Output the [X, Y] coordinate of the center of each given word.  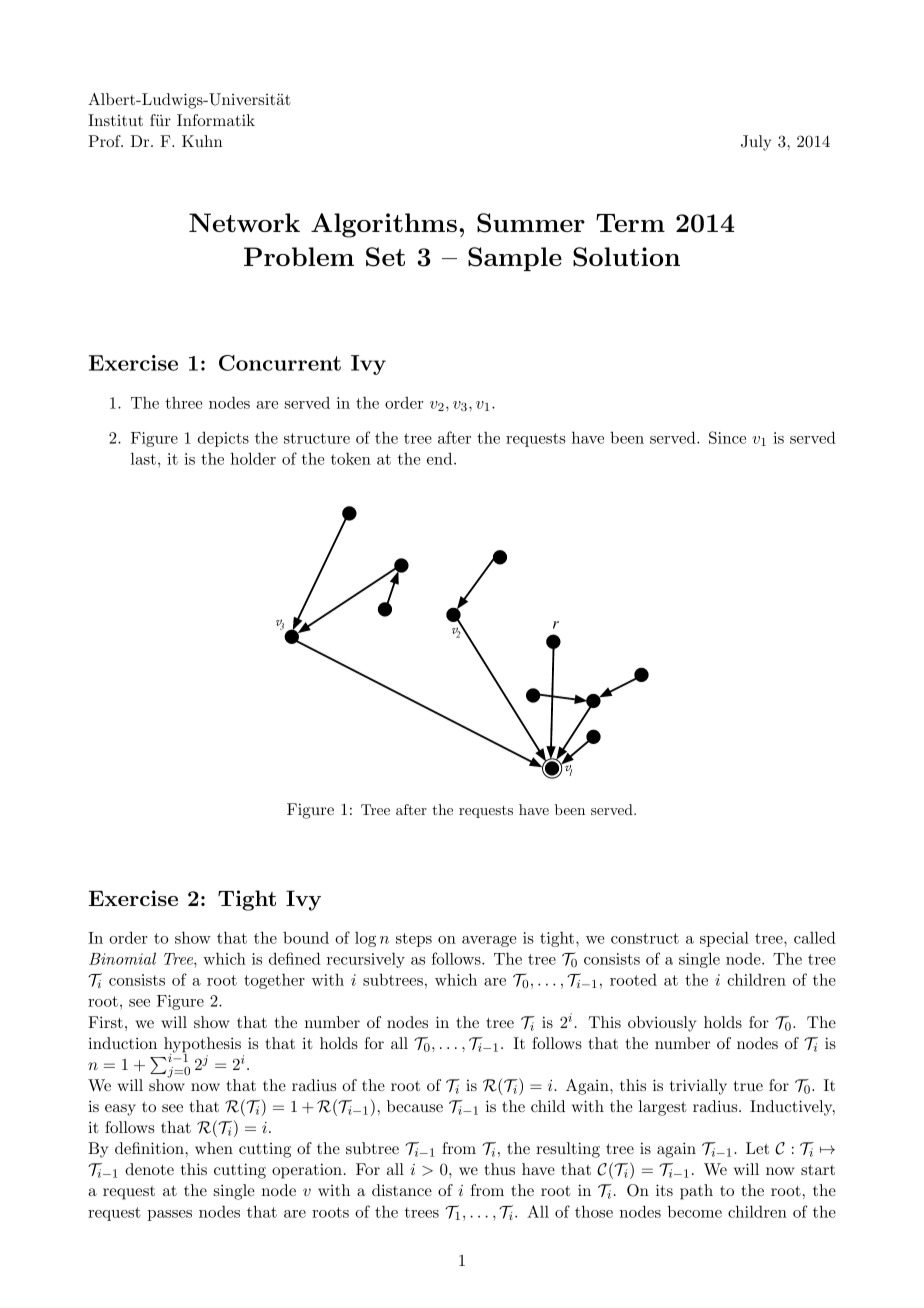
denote [149, 1169]
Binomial [122, 958]
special [724, 939]
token [351, 459]
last [143, 458]
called [815, 937]
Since [727, 437]
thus [500, 1169]
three [183, 403]
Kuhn [202, 141]
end [439, 458]
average [489, 941]
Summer [531, 223]
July [756, 143]
